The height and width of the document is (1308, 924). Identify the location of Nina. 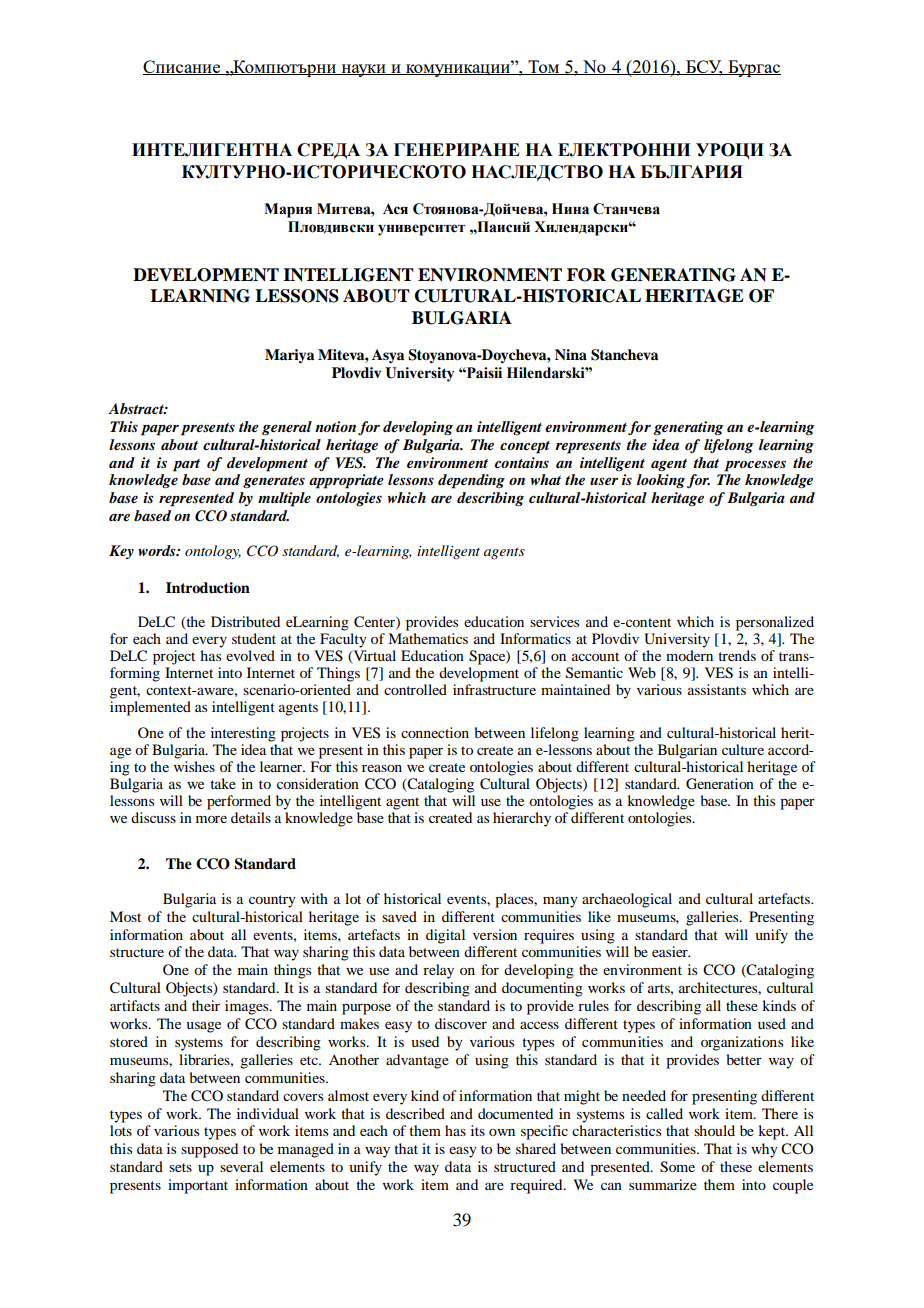
(571, 354).
